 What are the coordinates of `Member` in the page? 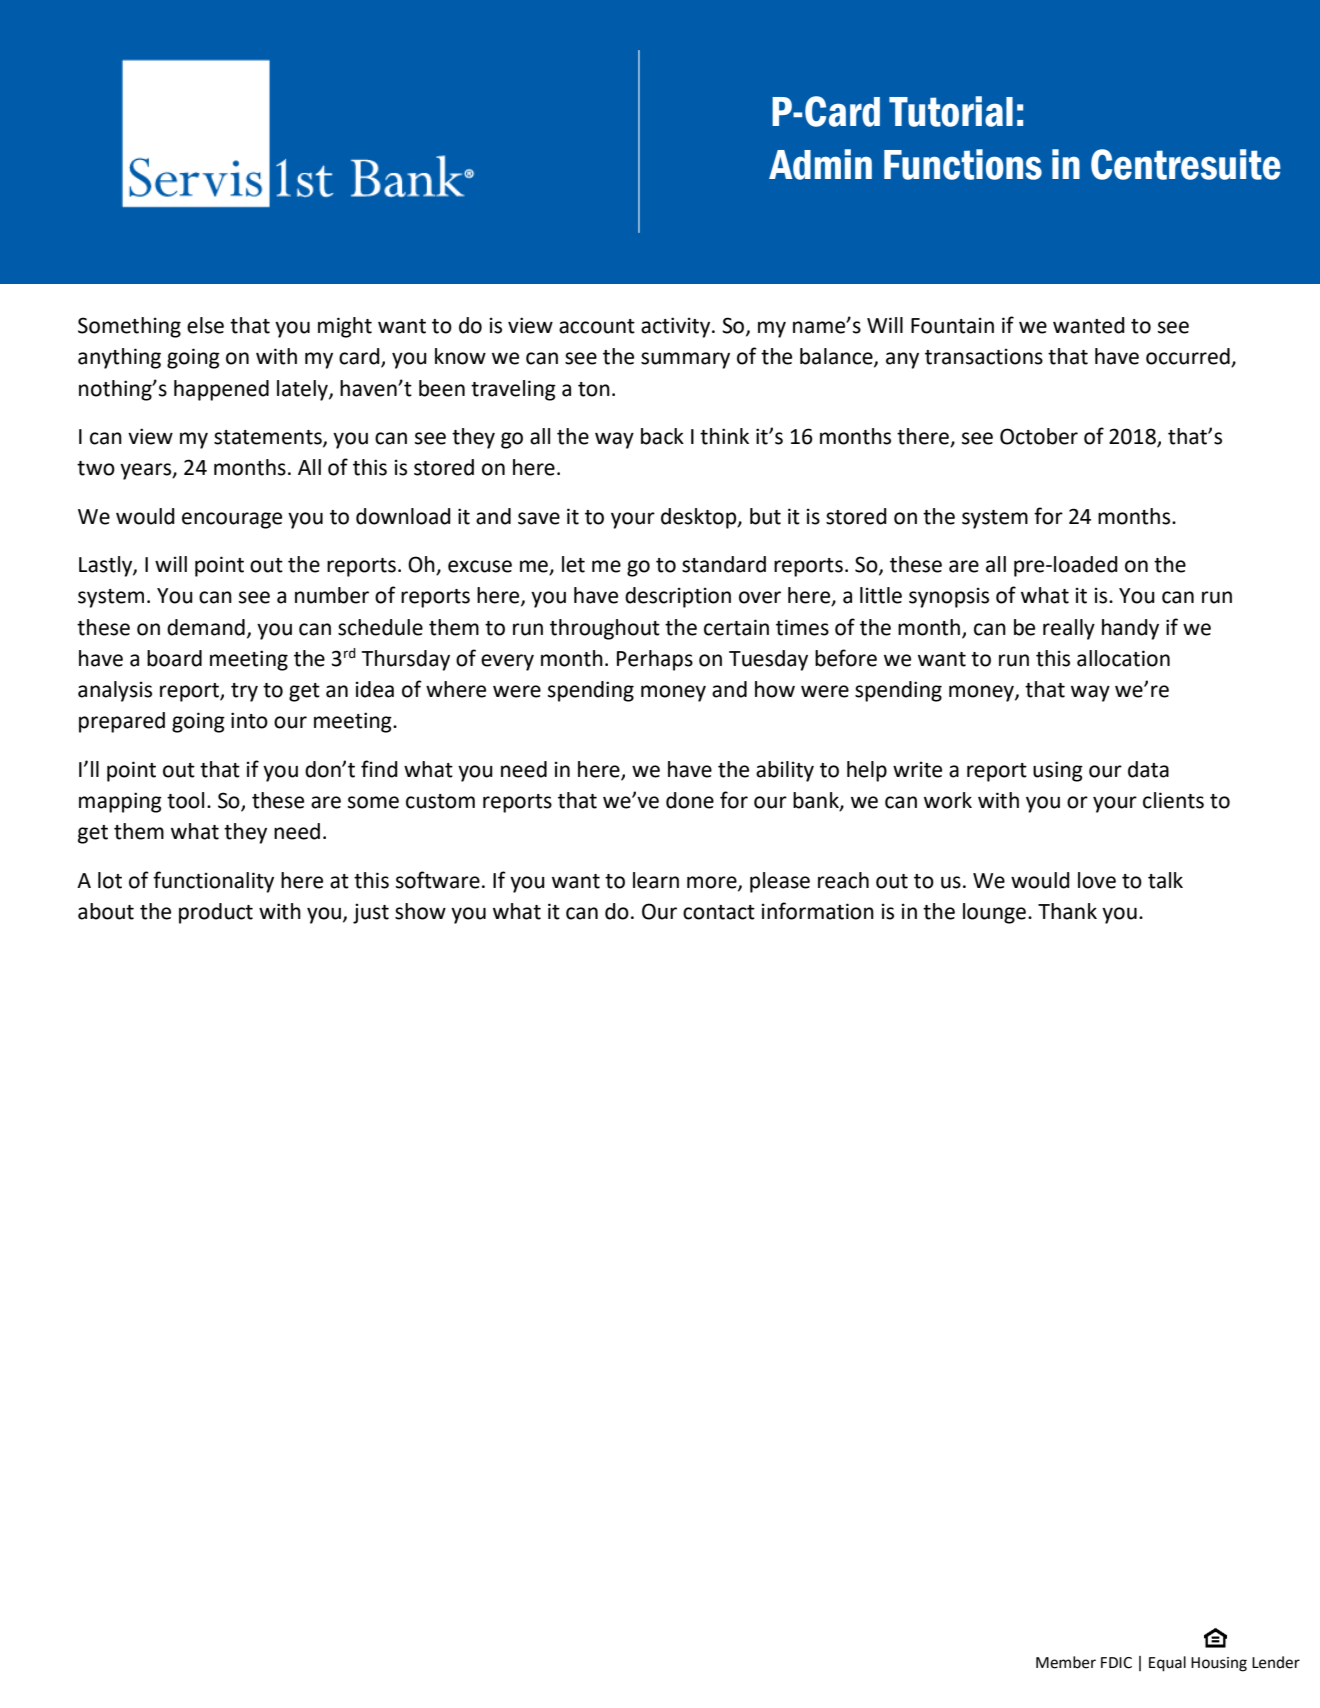 It's located at (1066, 1662).
